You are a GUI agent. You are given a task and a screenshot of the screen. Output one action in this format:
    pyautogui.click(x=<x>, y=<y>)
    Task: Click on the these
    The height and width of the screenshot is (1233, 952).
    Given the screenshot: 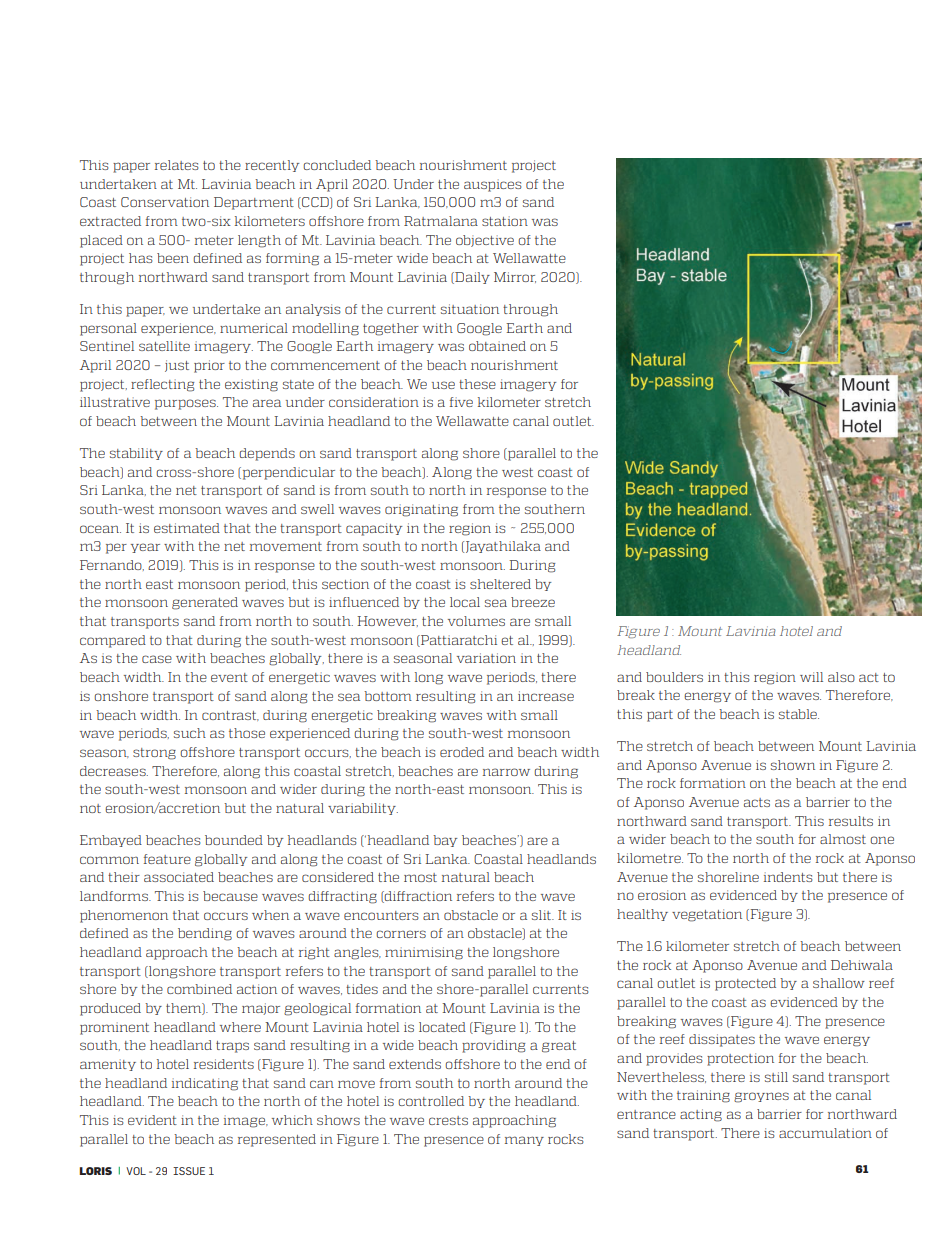 What is the action you would take?
    pyautogui.click(x=477, y=384)
